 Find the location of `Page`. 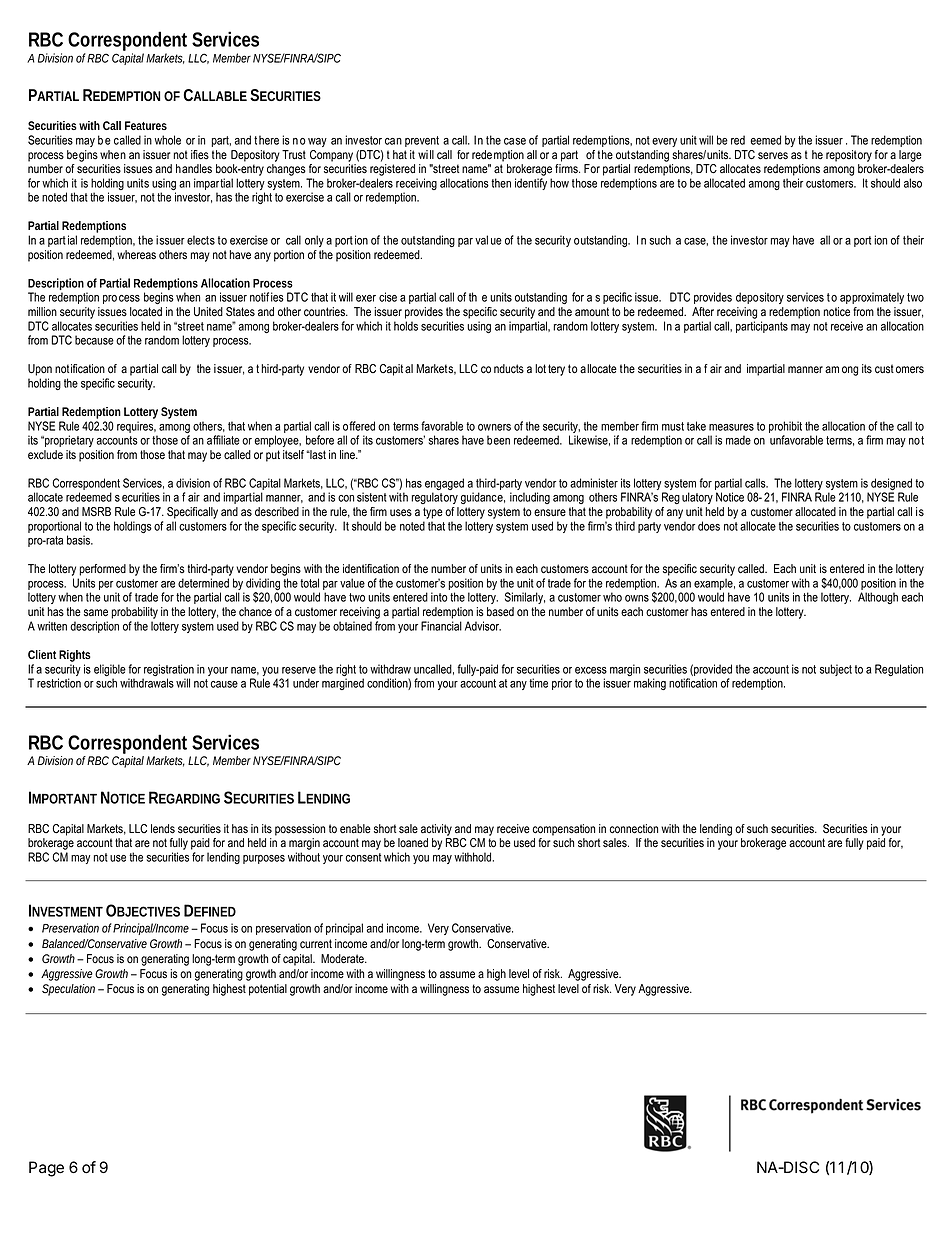

Page is located at coordinates (46, 1169).
